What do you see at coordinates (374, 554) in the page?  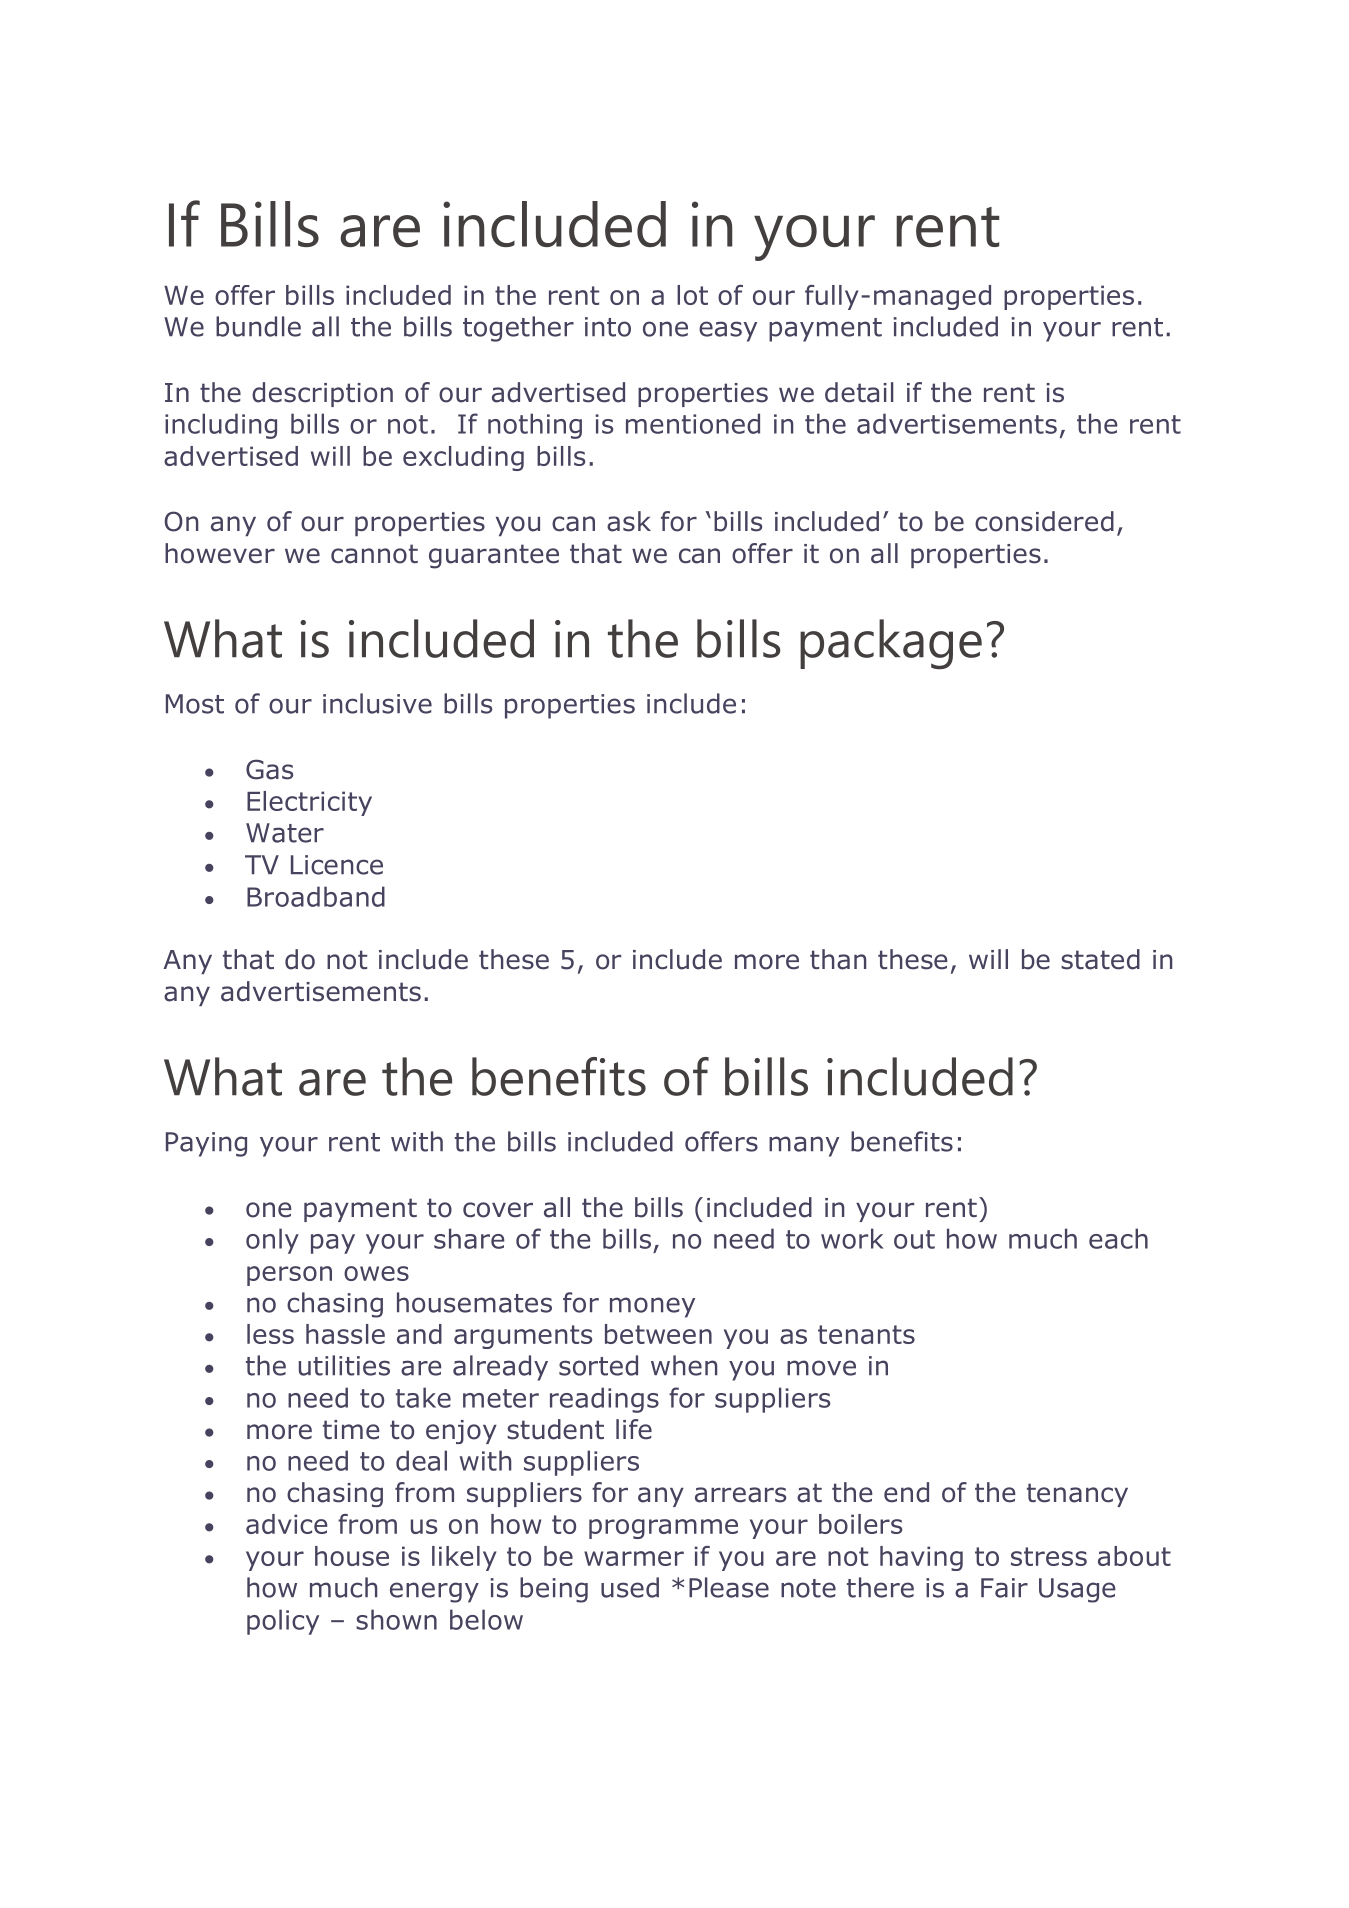 I see `cannot` at bounding box center [374, 554].
